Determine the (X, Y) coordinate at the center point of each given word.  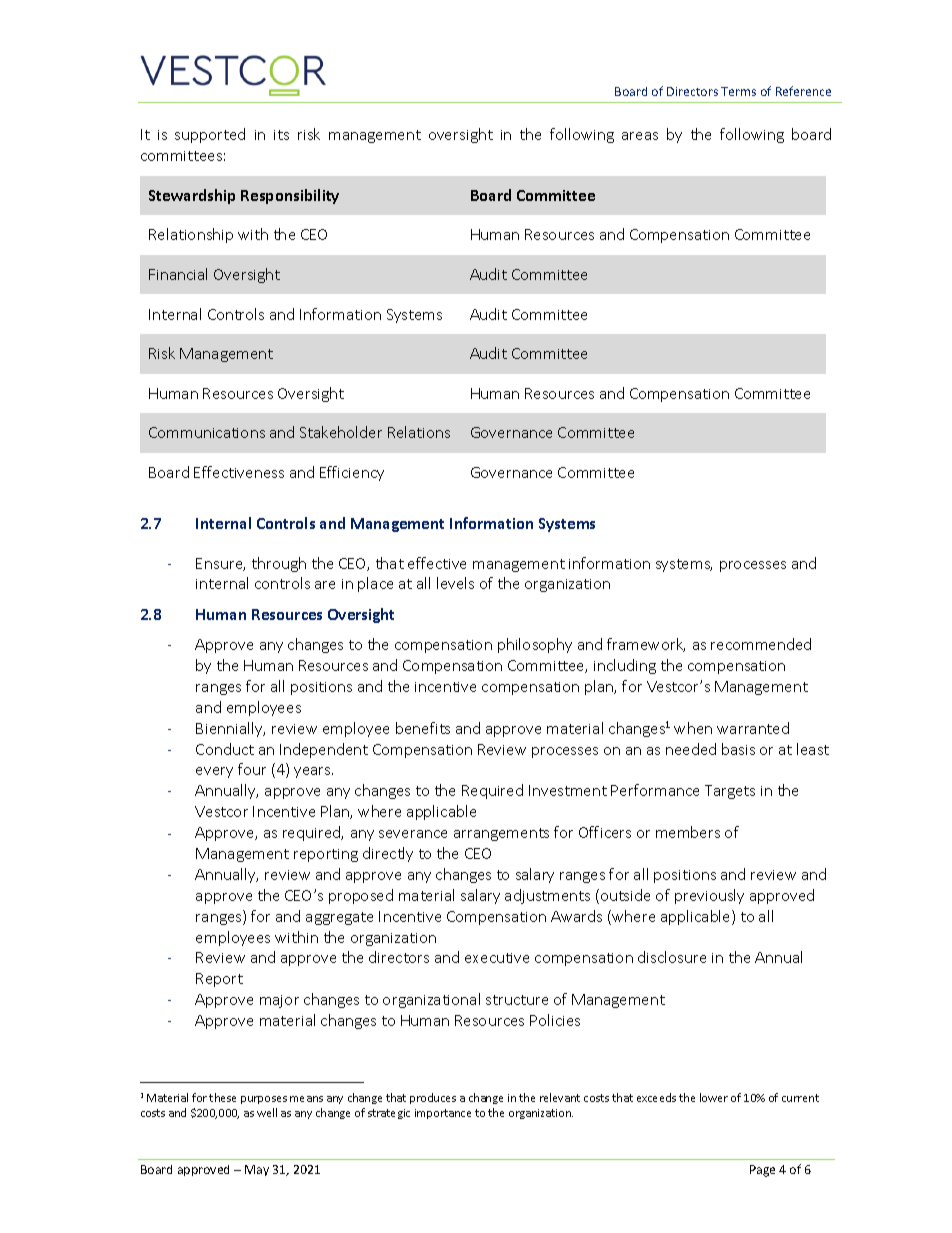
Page (762, 1171)
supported (210, 135)
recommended (761, 644)
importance (443, 1114)
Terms (738, 91)
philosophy (535, 645)
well (267, 1112)
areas (640, 136)
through (279, 564)
